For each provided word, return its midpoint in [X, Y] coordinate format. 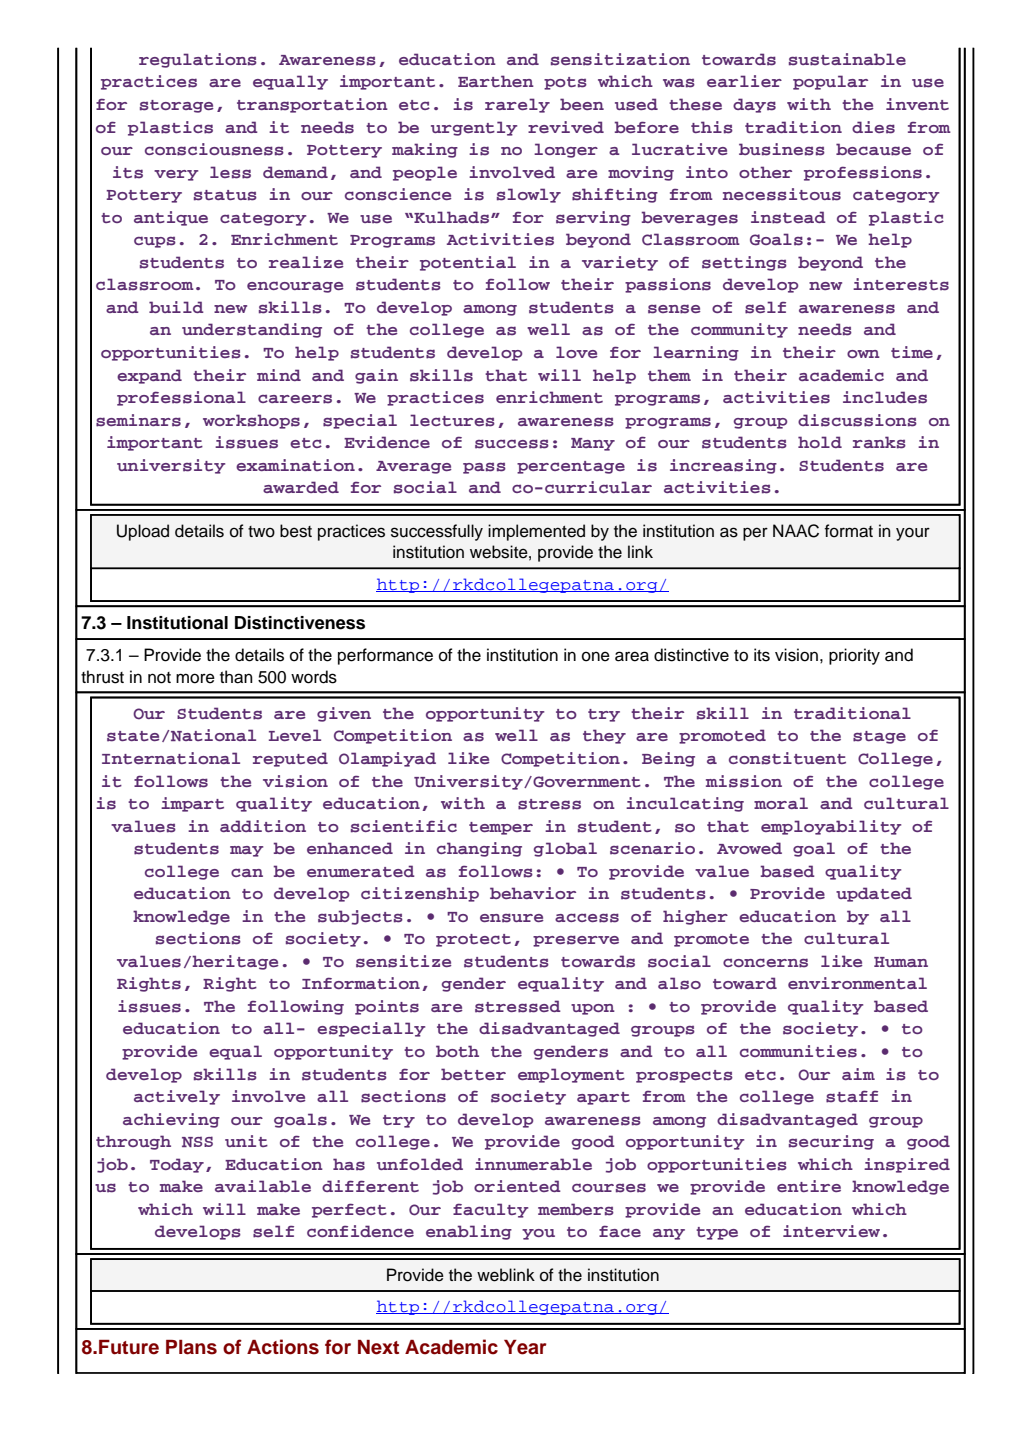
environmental [857, 983]
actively [177, 1097]
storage [177, 106]
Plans [191, 1347]
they [604, 736]
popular [830, 82]
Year [525, 1347]
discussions [857, 420]
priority [854, 656]
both [457, 1051]
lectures [452, 420]
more [195, 678]
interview [831, 1231]
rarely [517, 105]
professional [181, 398]
